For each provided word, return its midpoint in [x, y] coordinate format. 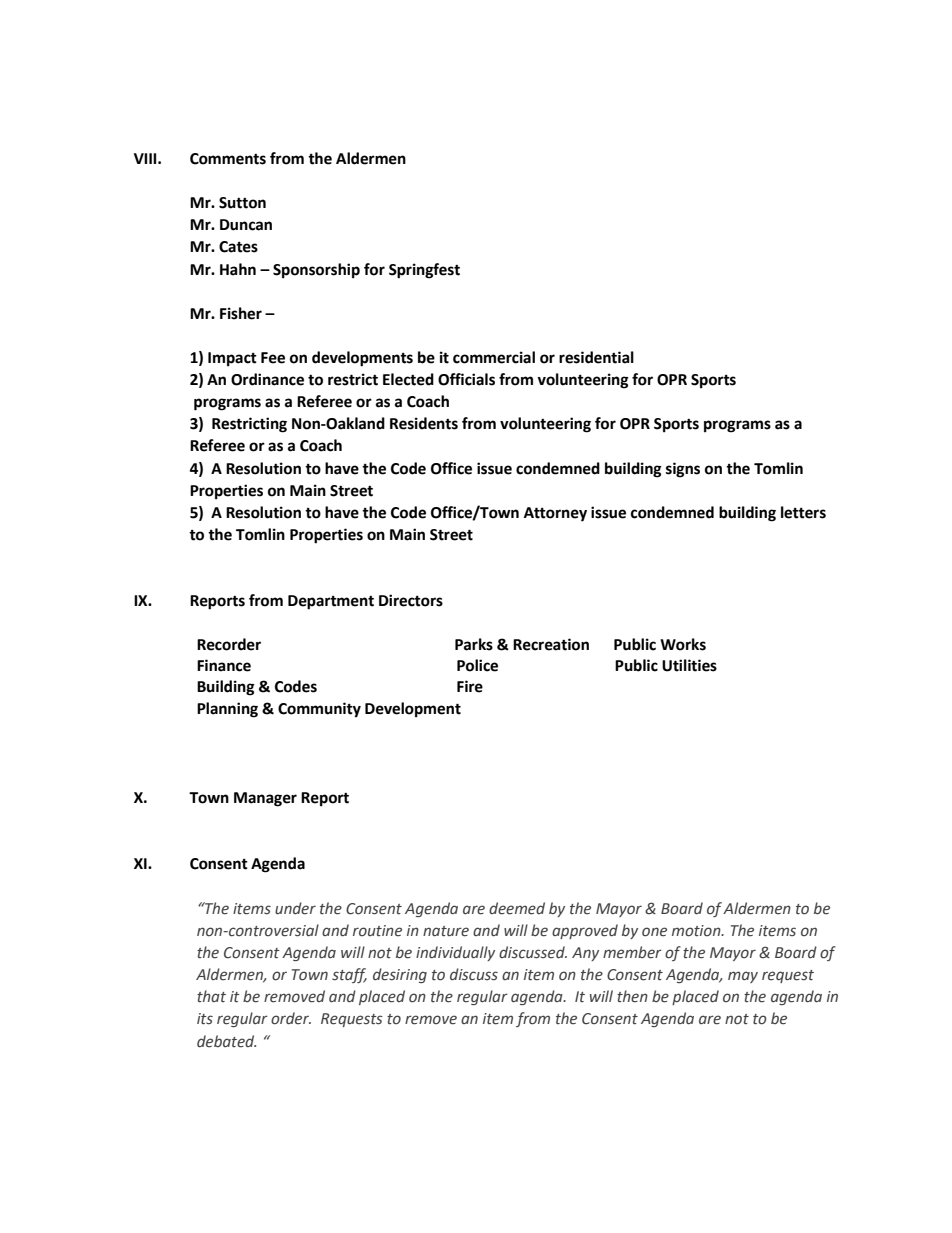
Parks [474, 644]
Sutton [242, 203]
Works [683, 644]
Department [331, 602]
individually [455, 953]
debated [226, 1041]
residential [596, 357]
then [632, 996]
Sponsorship [316, 271]
